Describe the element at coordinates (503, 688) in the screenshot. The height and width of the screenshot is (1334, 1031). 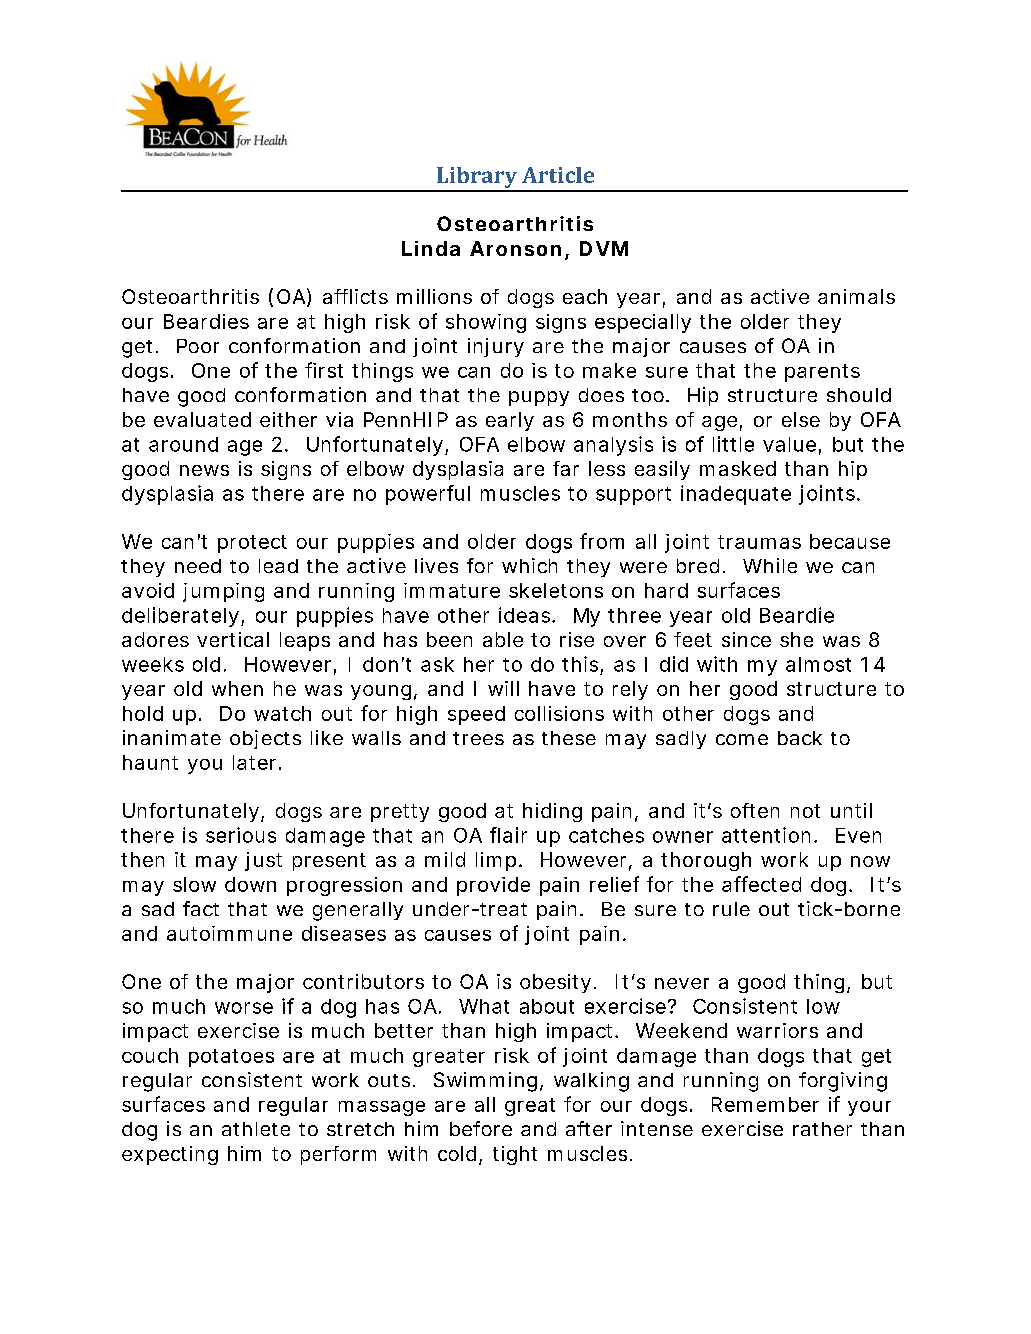
I see `will` at that location.
